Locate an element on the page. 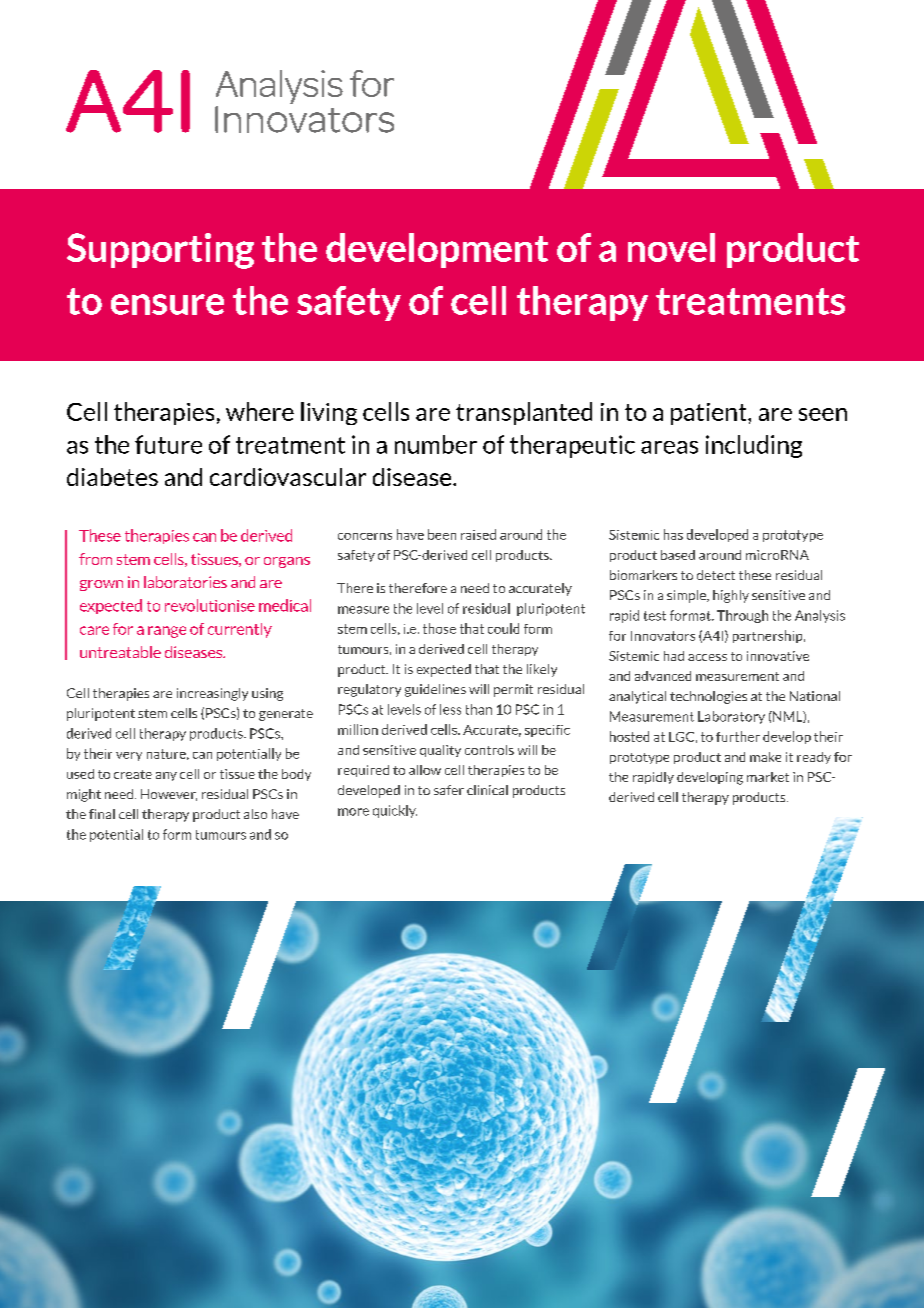 The height and width of the page is (1308, 924). Supporting is located at coordinates (160, 251).
